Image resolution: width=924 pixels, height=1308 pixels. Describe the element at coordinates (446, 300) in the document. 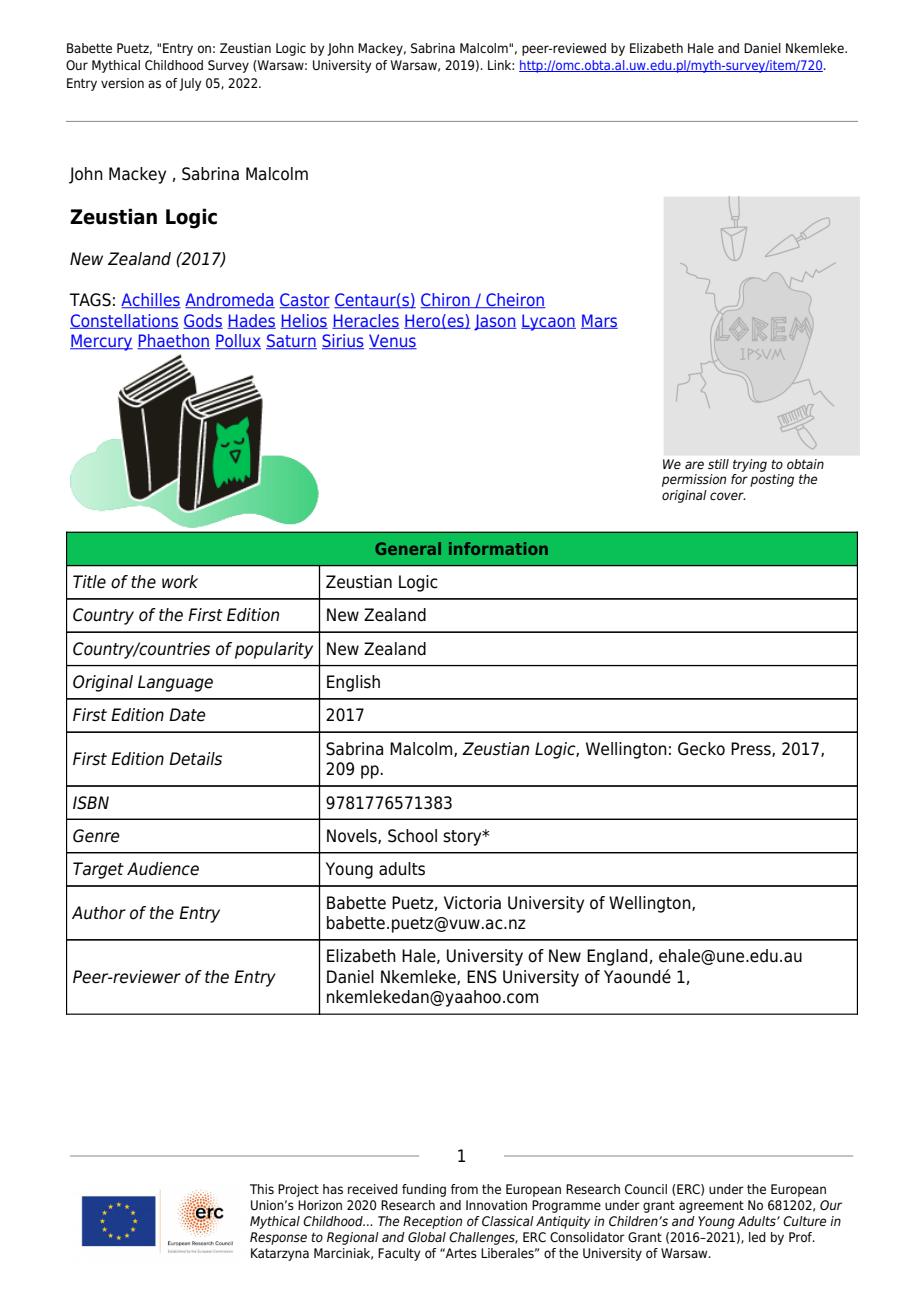

I see `Chiron` at that location.
